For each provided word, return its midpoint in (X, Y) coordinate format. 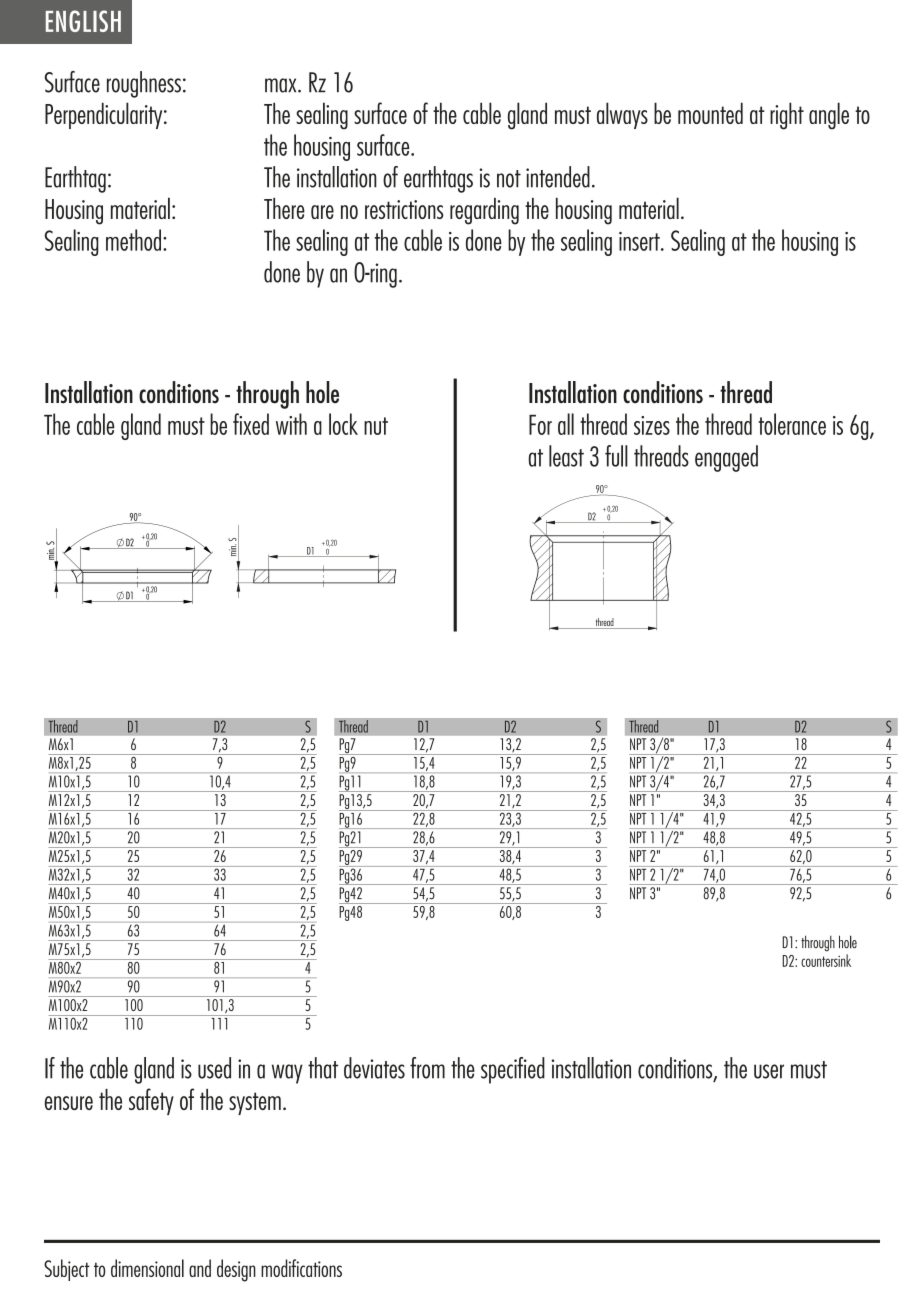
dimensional (147, 1268)
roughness (144, 84)
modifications (301, 1268)
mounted (710, 113)
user (769, 1071)
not (509, 179)
